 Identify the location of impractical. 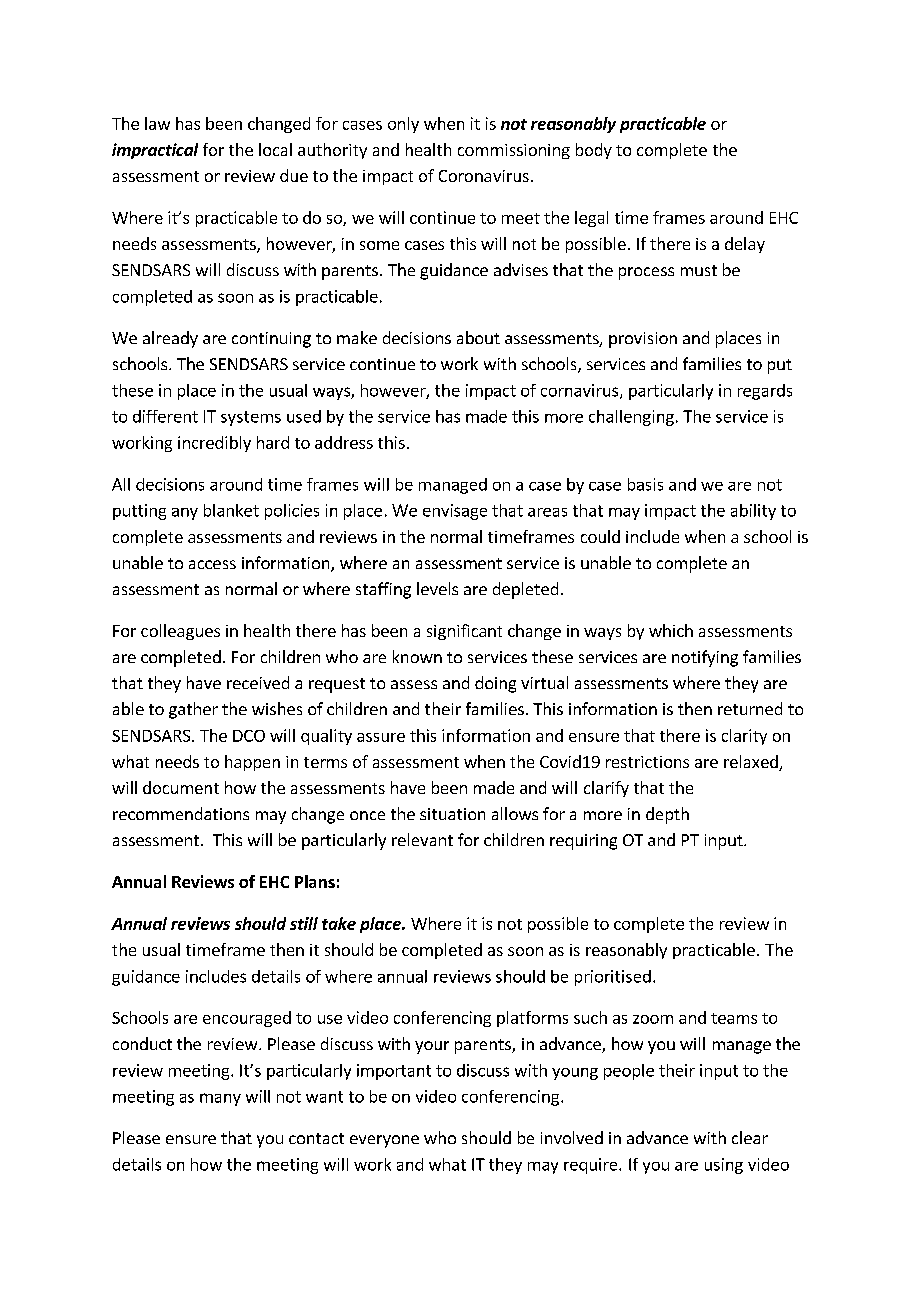
(155, 151).
